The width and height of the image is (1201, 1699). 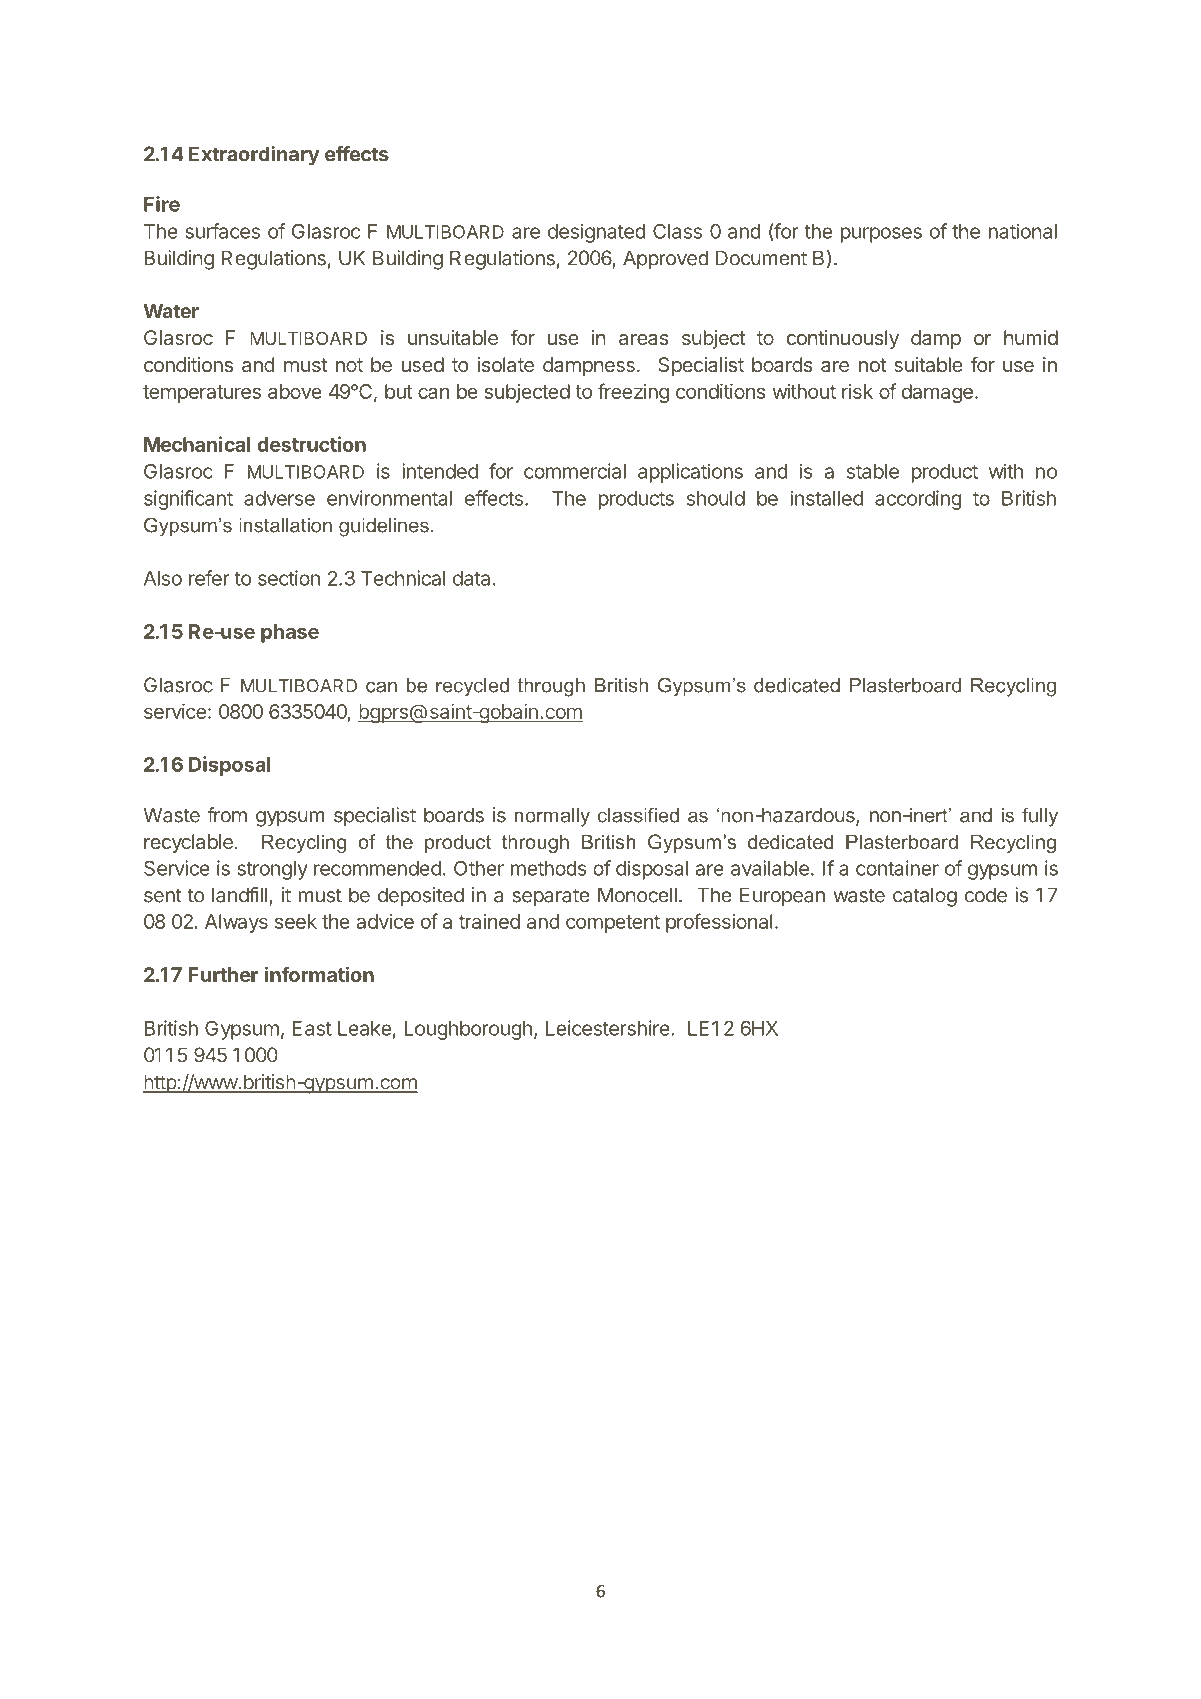 I want to click on recycled, so click(x=472, y=687).
